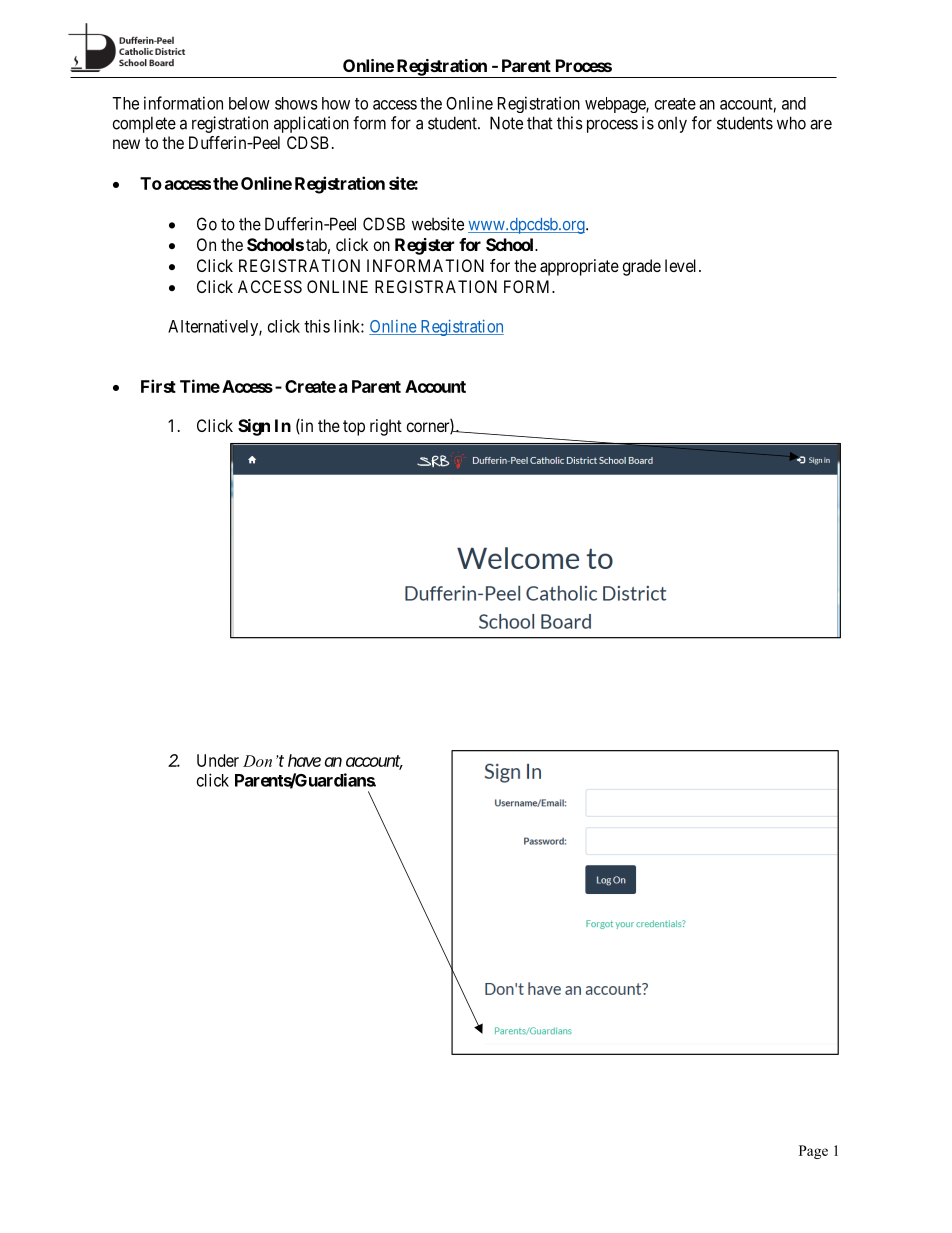 This screenshot has height=1233, width=952. Describe the element at coordinates (682, 265) in the screenshot. I see `level` at that location.
